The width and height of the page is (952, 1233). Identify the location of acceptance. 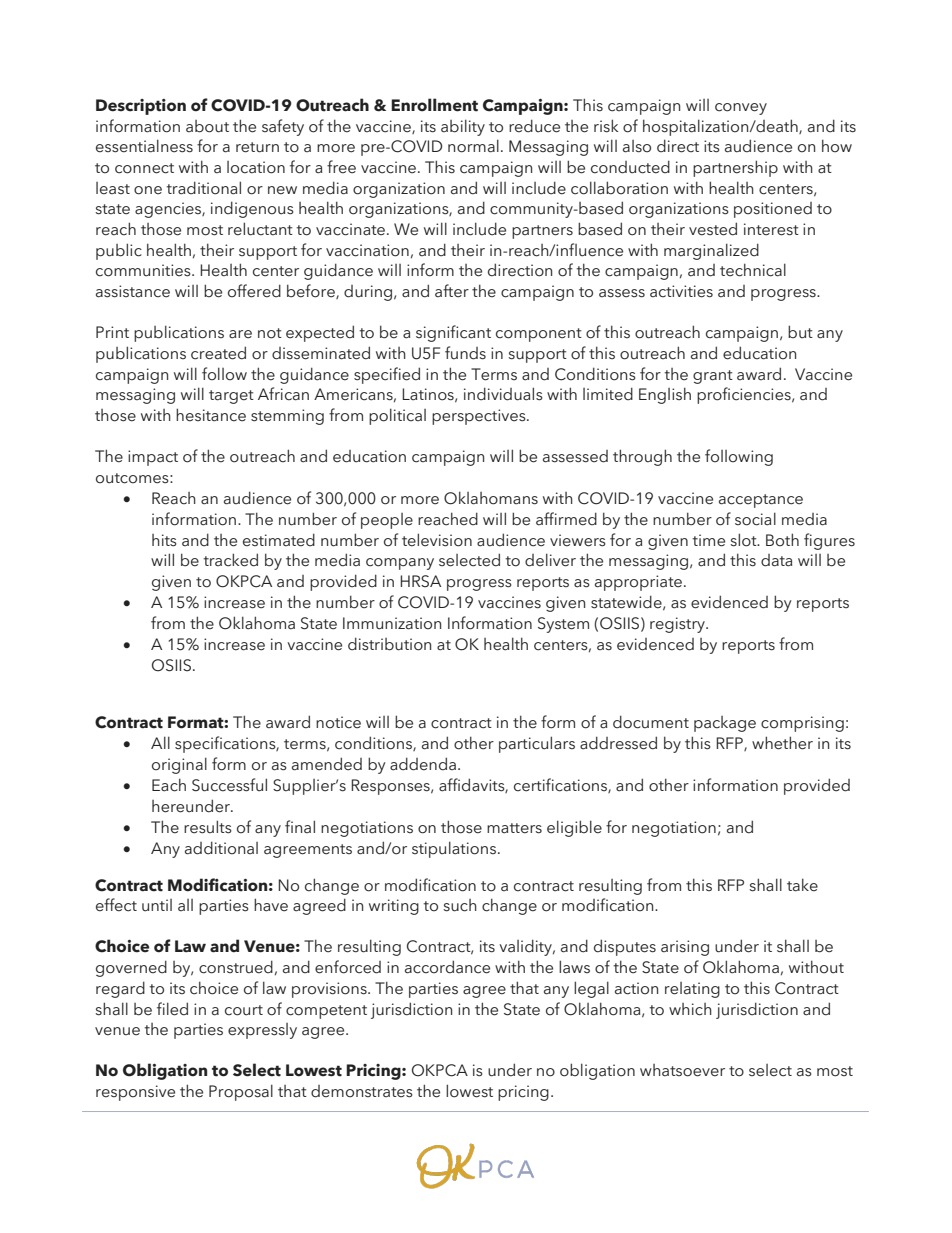
(761, 501).
